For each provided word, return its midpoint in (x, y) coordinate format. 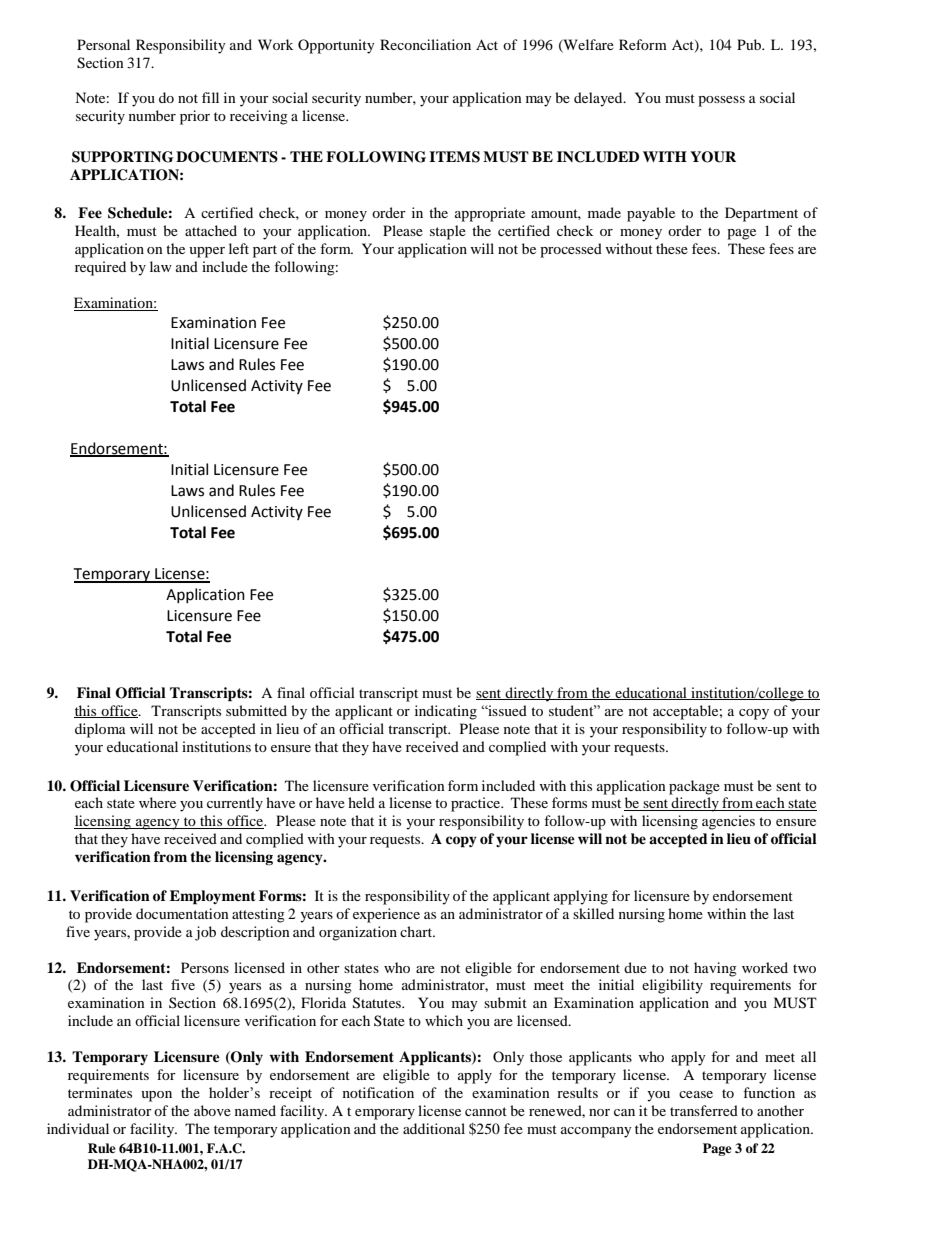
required (100, 268)
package (694, 787)
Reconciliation (425, 44)
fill (210, 97)
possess (721, 101)
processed (571, 250)
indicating (446, 712)
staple (448, 232)
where (157, 802)
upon (156, 1096)
